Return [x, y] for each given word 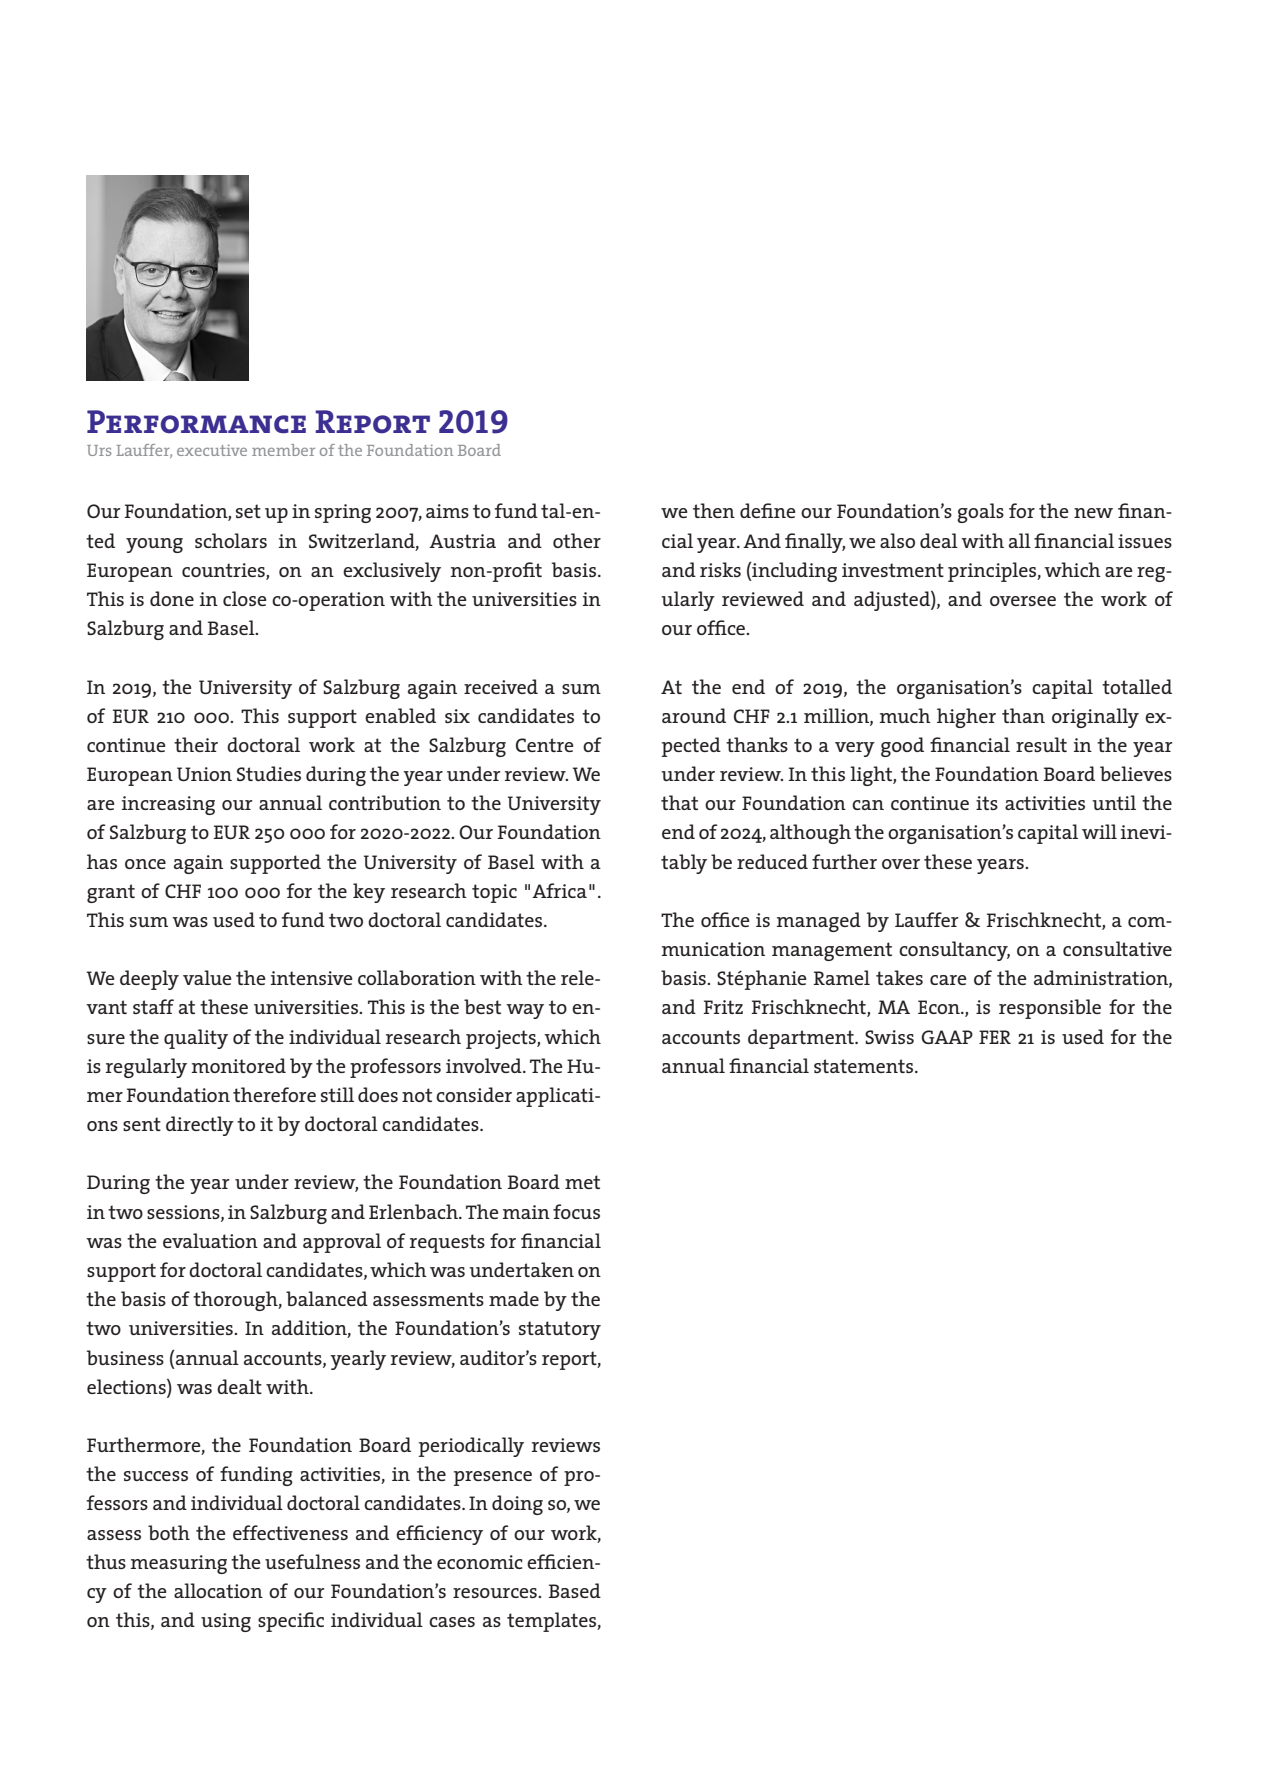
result [1041, 744]
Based [574, 1590]
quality [196, 1039]
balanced [327, 1298]
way [525, 1011]
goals [980, 513]
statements [865, 1066]
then [714, 510]
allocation [218, 1590]
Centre [545, 745]
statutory [560, 1330]
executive [212, 450]
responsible [1050, 1009]
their [196, 744]
